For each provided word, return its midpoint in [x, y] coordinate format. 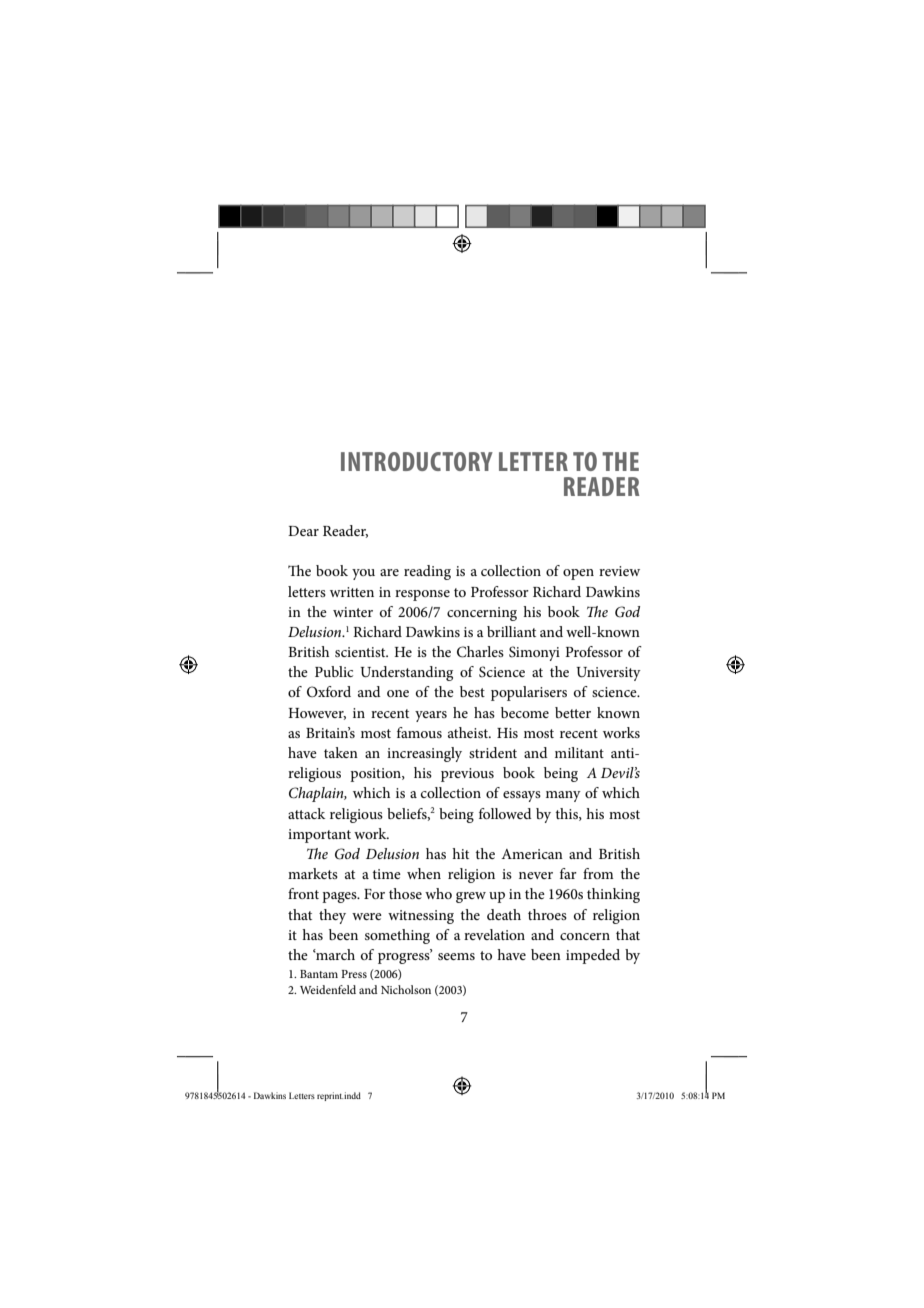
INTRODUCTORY [417, 461]
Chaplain [317, 794]
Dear [303, 531]
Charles [480, 652]
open [578, 574]
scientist [361, 652]
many [563, 796]
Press [354, 974]
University [608, 674]
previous [467, 775]
